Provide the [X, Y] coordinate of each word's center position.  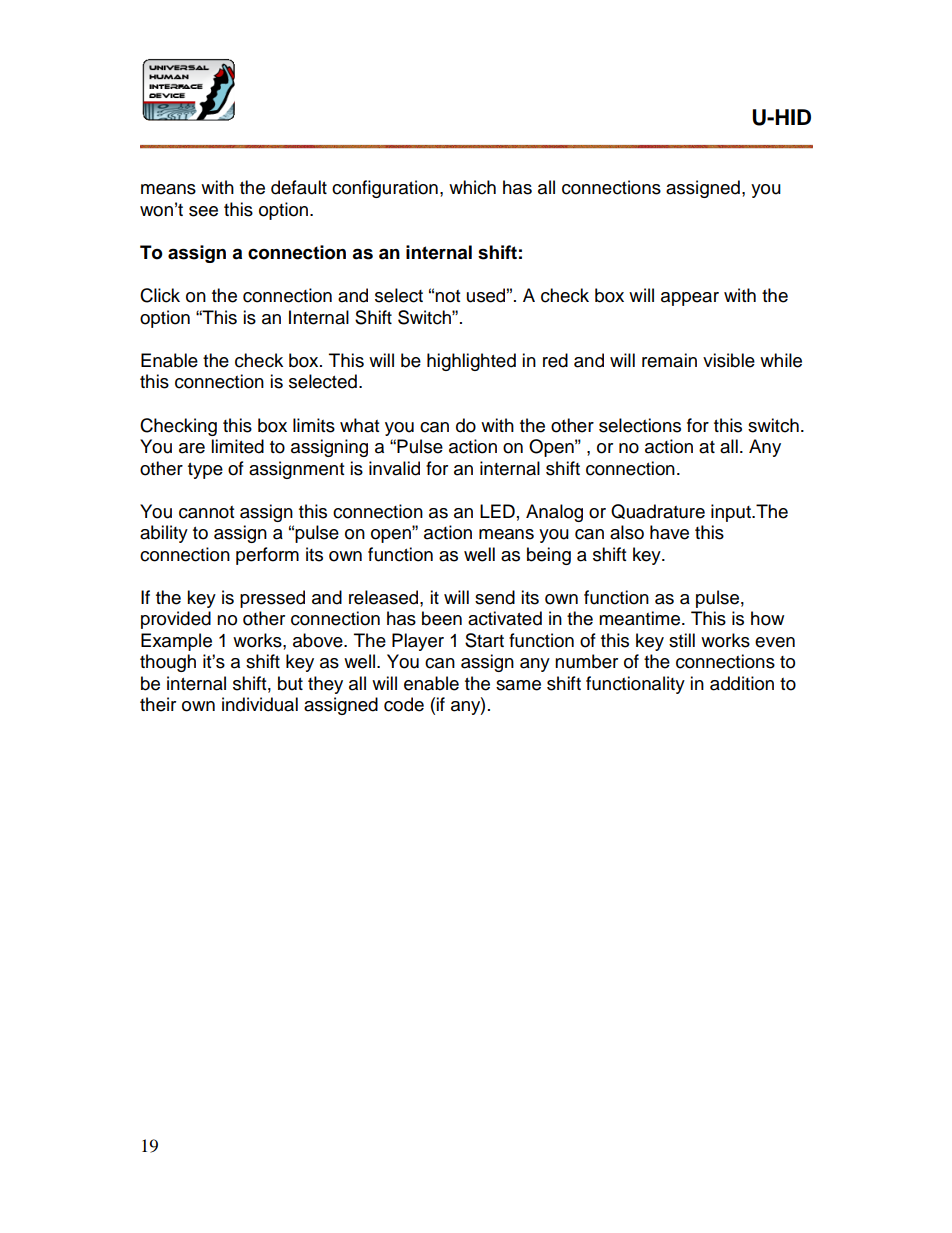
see [203, 211]
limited [237, 446]
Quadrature [658, 511]
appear [690, 299]
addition [742, 683]
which [472, 187]
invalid [394, 468]
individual [260, 704]
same [518, 685]
